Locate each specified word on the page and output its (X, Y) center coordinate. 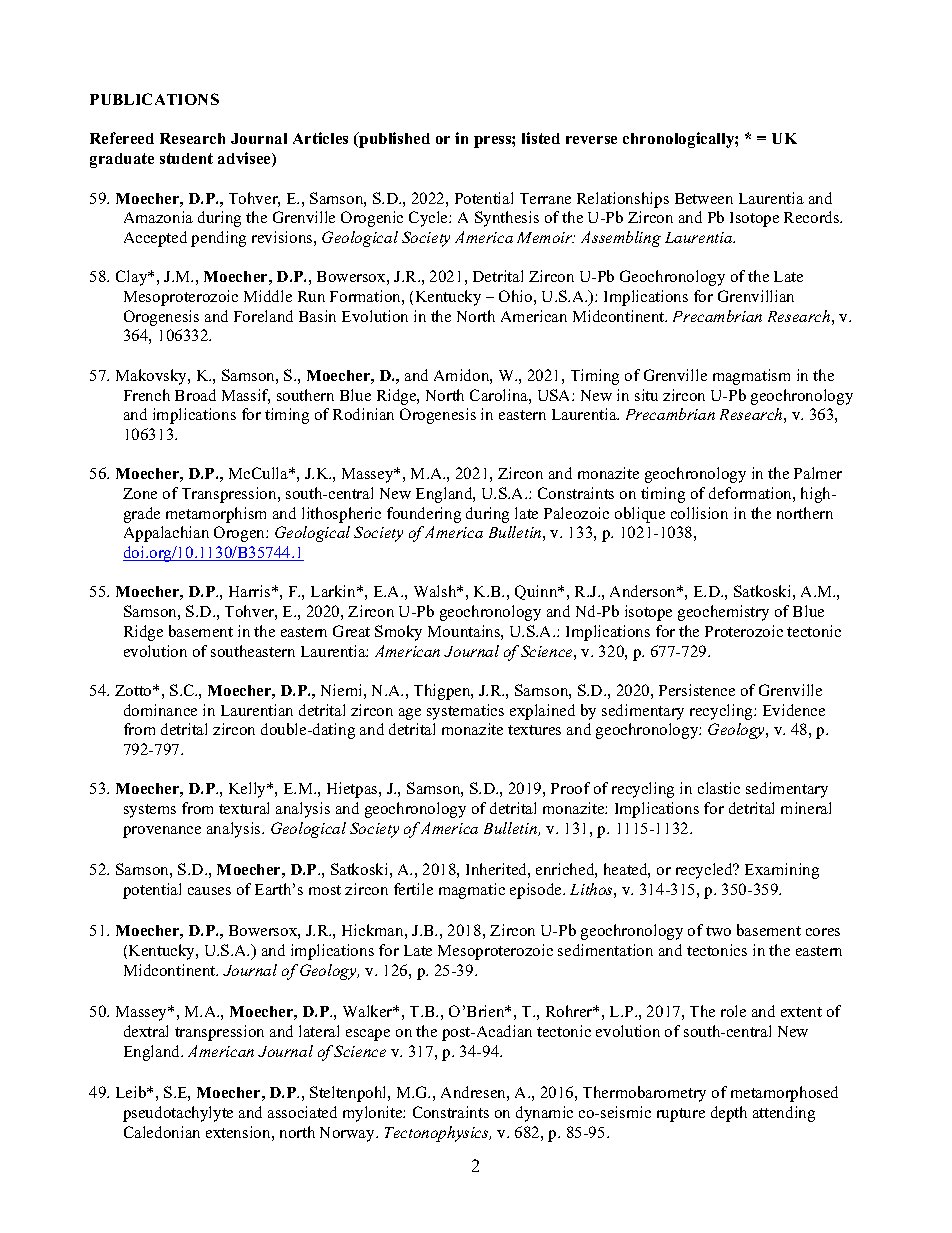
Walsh (436, 591)
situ (646, 395)
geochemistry (723, 613)
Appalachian (166, 534)
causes (209, 891)
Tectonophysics (438, 1134)
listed (541, 138)
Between (704, 198)
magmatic (472, 891)
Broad (195, 395)
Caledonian (162, 1132)
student (186, 158)
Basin (317, 316)
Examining (782, 871)
